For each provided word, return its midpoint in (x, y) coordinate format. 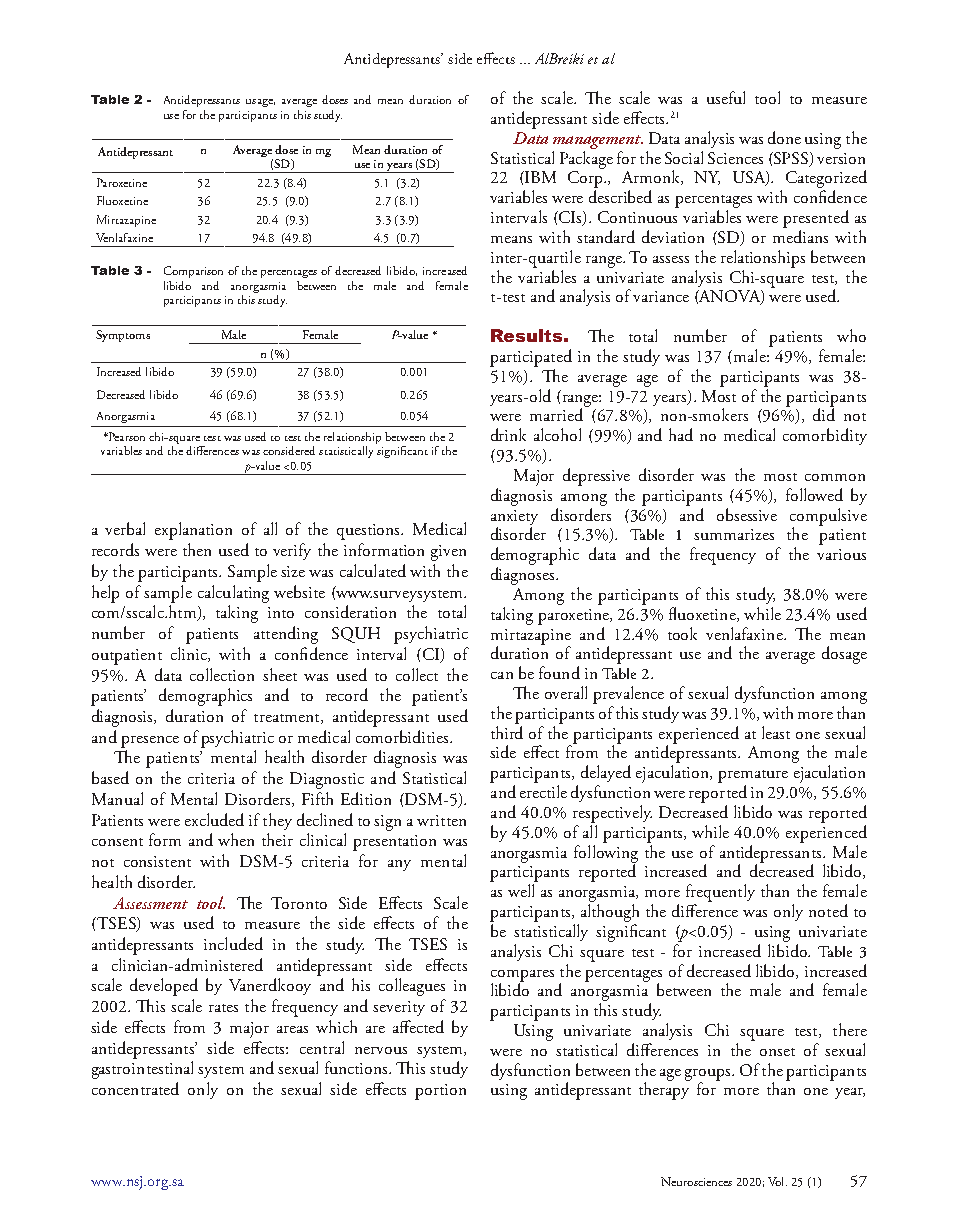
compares (522, 977)
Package (586, 158)
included (233, 943)
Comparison (193, 272)
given (448, 553)
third (507, 732)
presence (150, 742)
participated (531, 358)
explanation (193, 531)
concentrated (135, 1088)
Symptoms (123, 336)
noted (828, 910)
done (784, 137)
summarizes (734, 534)
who (851, 335)
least (776, 732)
